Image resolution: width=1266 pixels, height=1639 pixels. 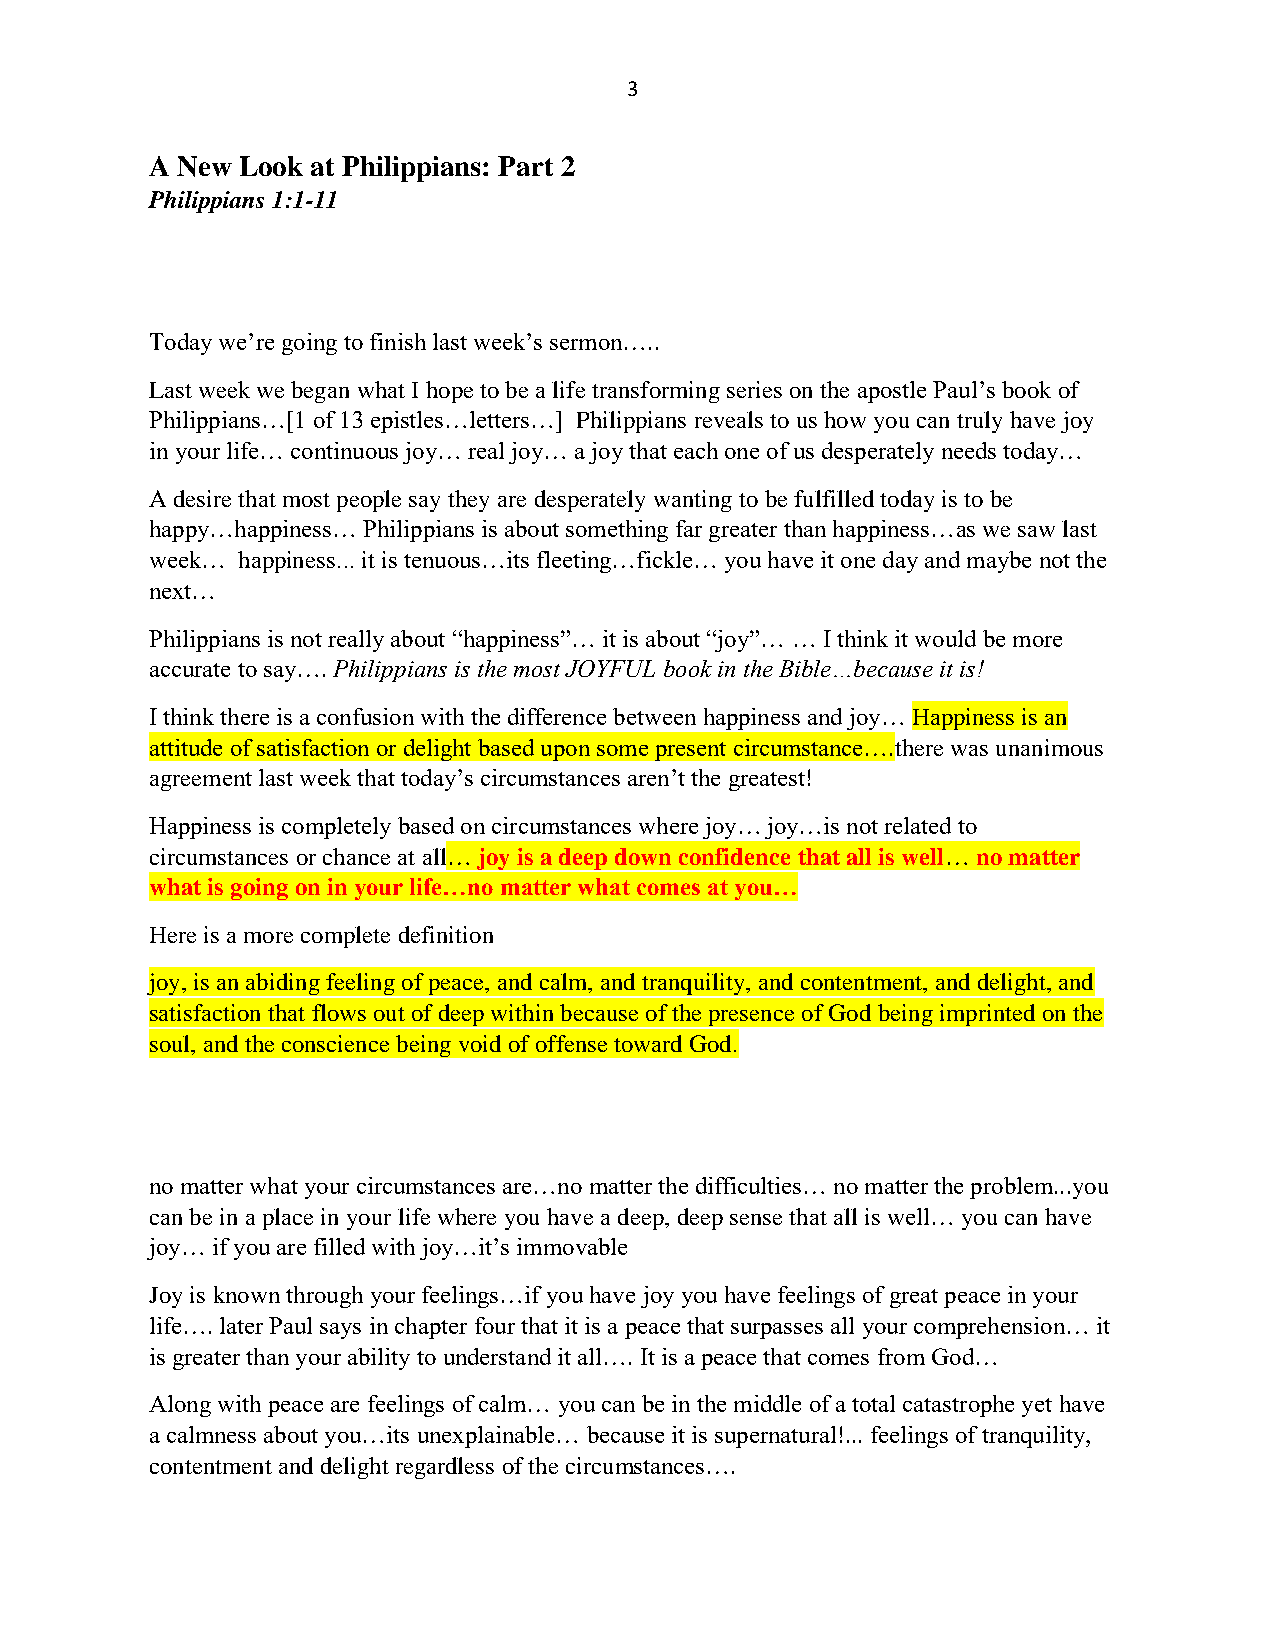 What do you see at coordinates (987, 1015) in the screenshot?
I see `imprinted` at bounding box center [987, 1015].
